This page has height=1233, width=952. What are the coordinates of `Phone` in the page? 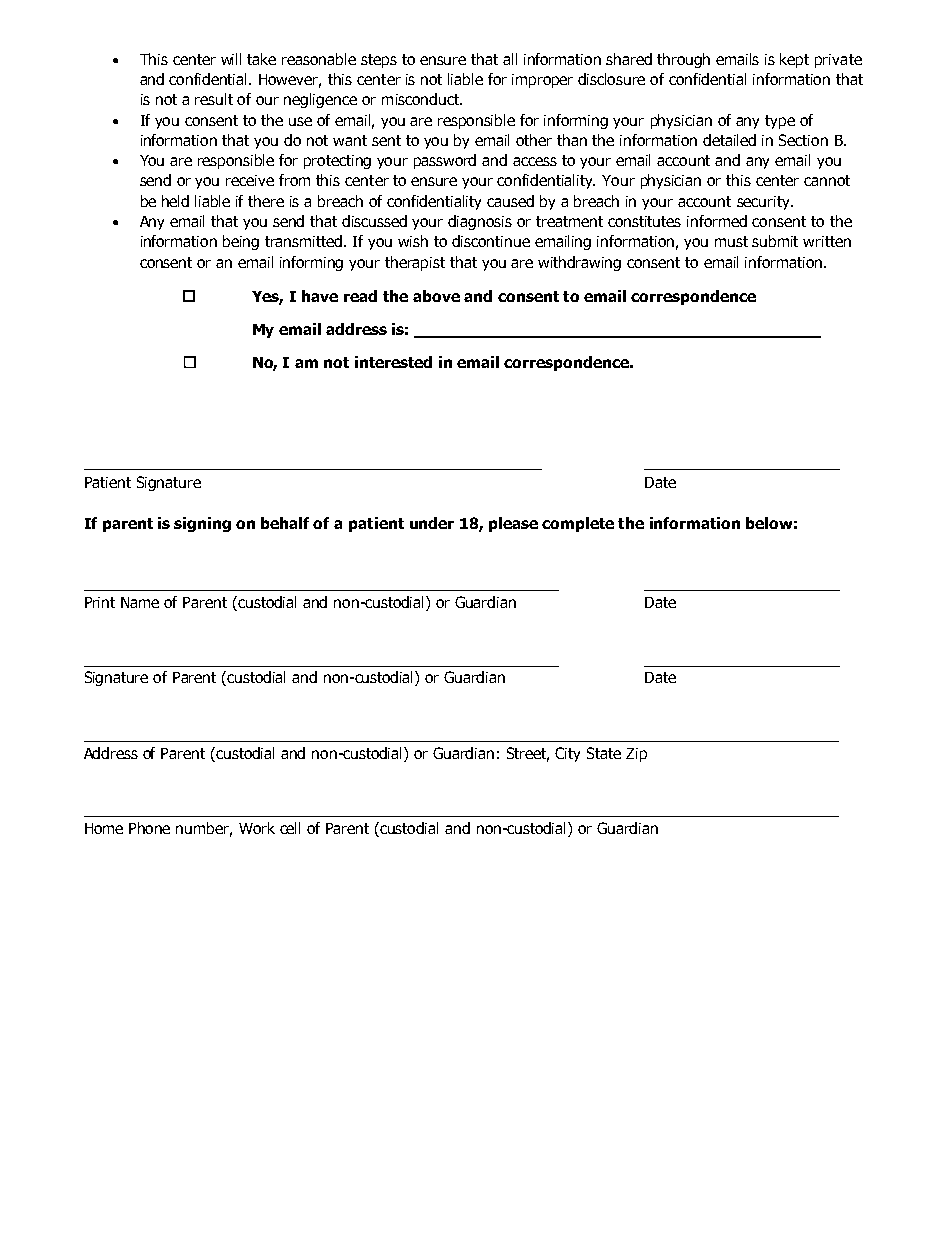 It's located at (149, 828).
